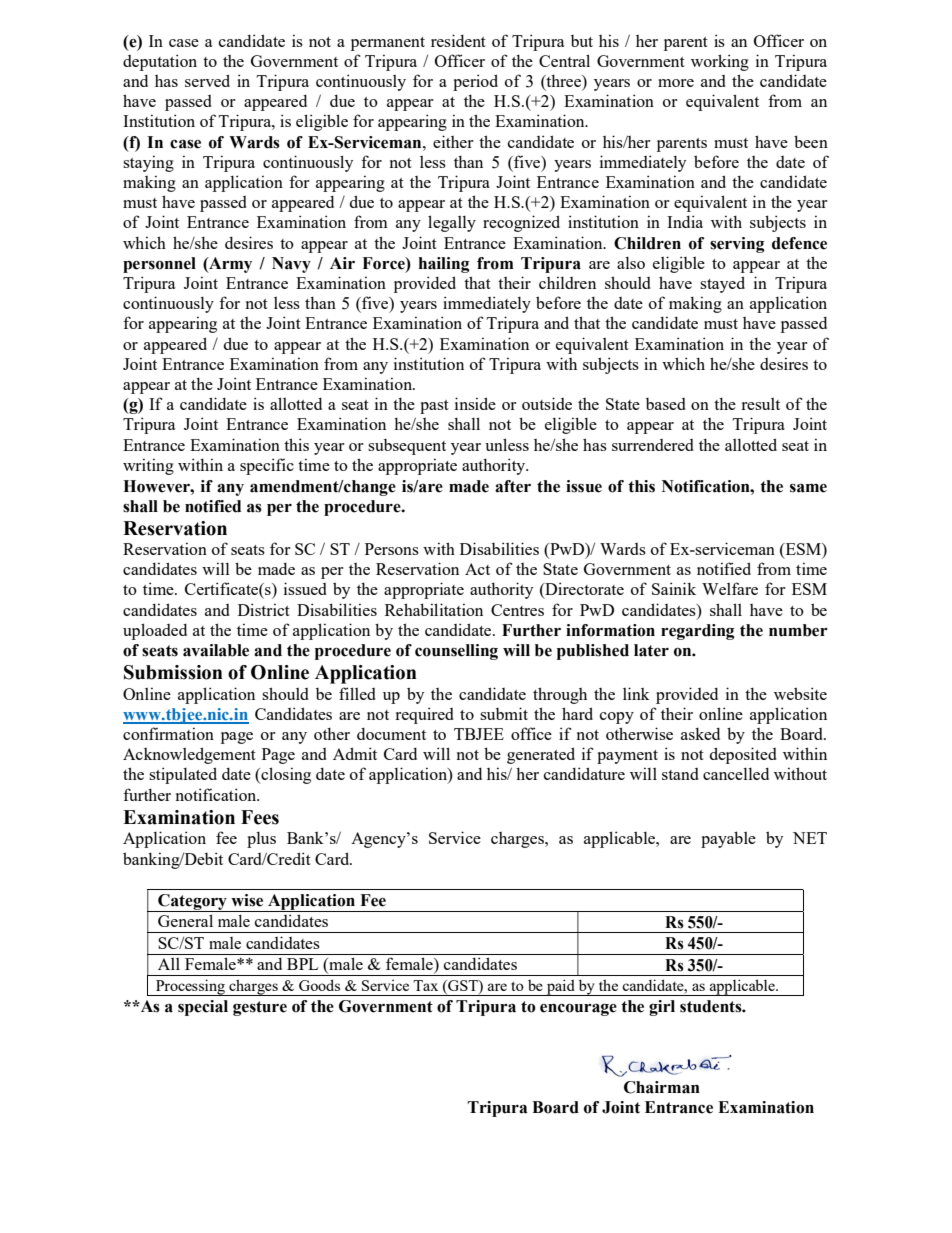 This page has width=952, height=1233. I want to click on result, so click(760, 404).
